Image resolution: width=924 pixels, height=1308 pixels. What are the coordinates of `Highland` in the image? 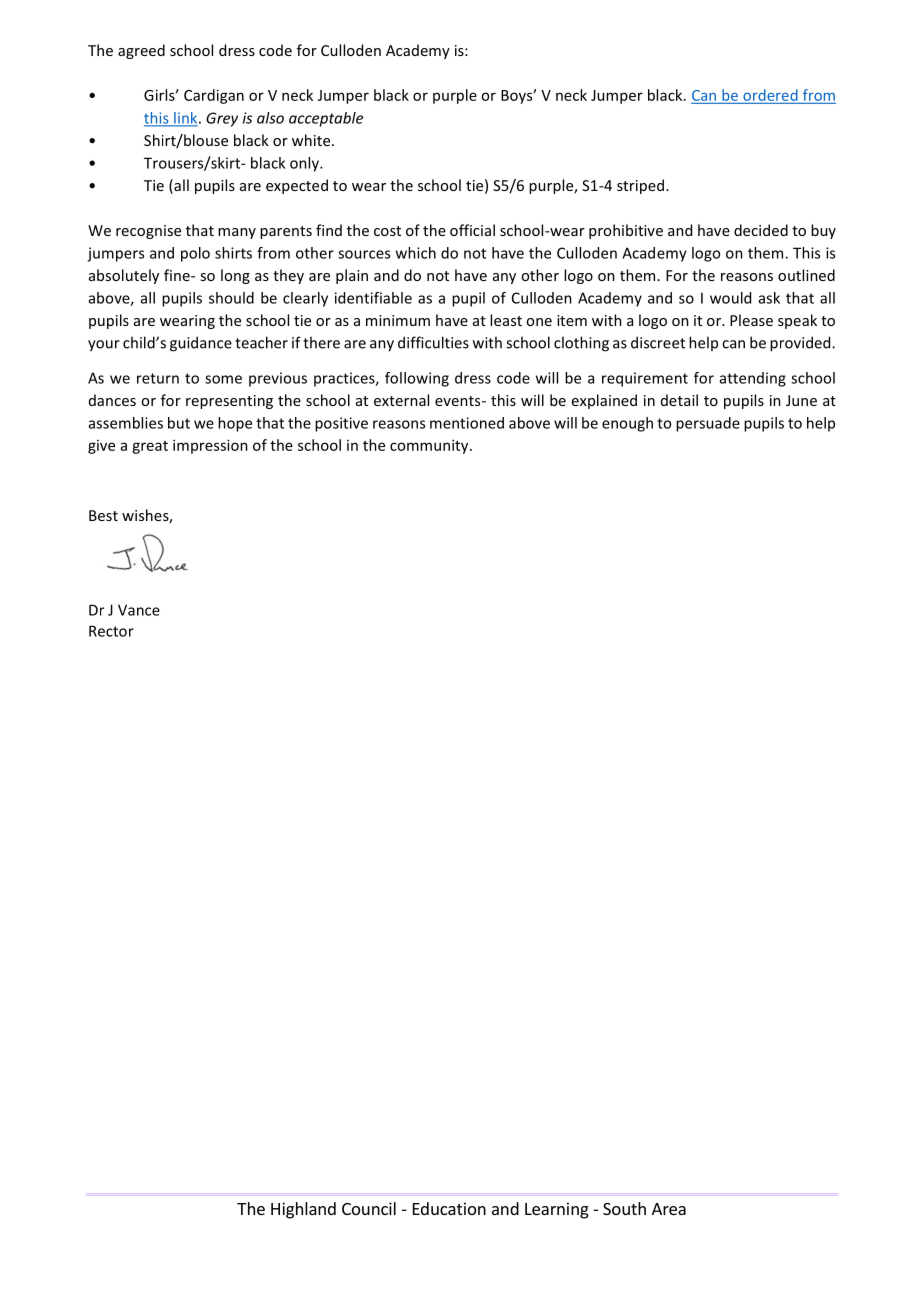 It's located at (303, 1210).
